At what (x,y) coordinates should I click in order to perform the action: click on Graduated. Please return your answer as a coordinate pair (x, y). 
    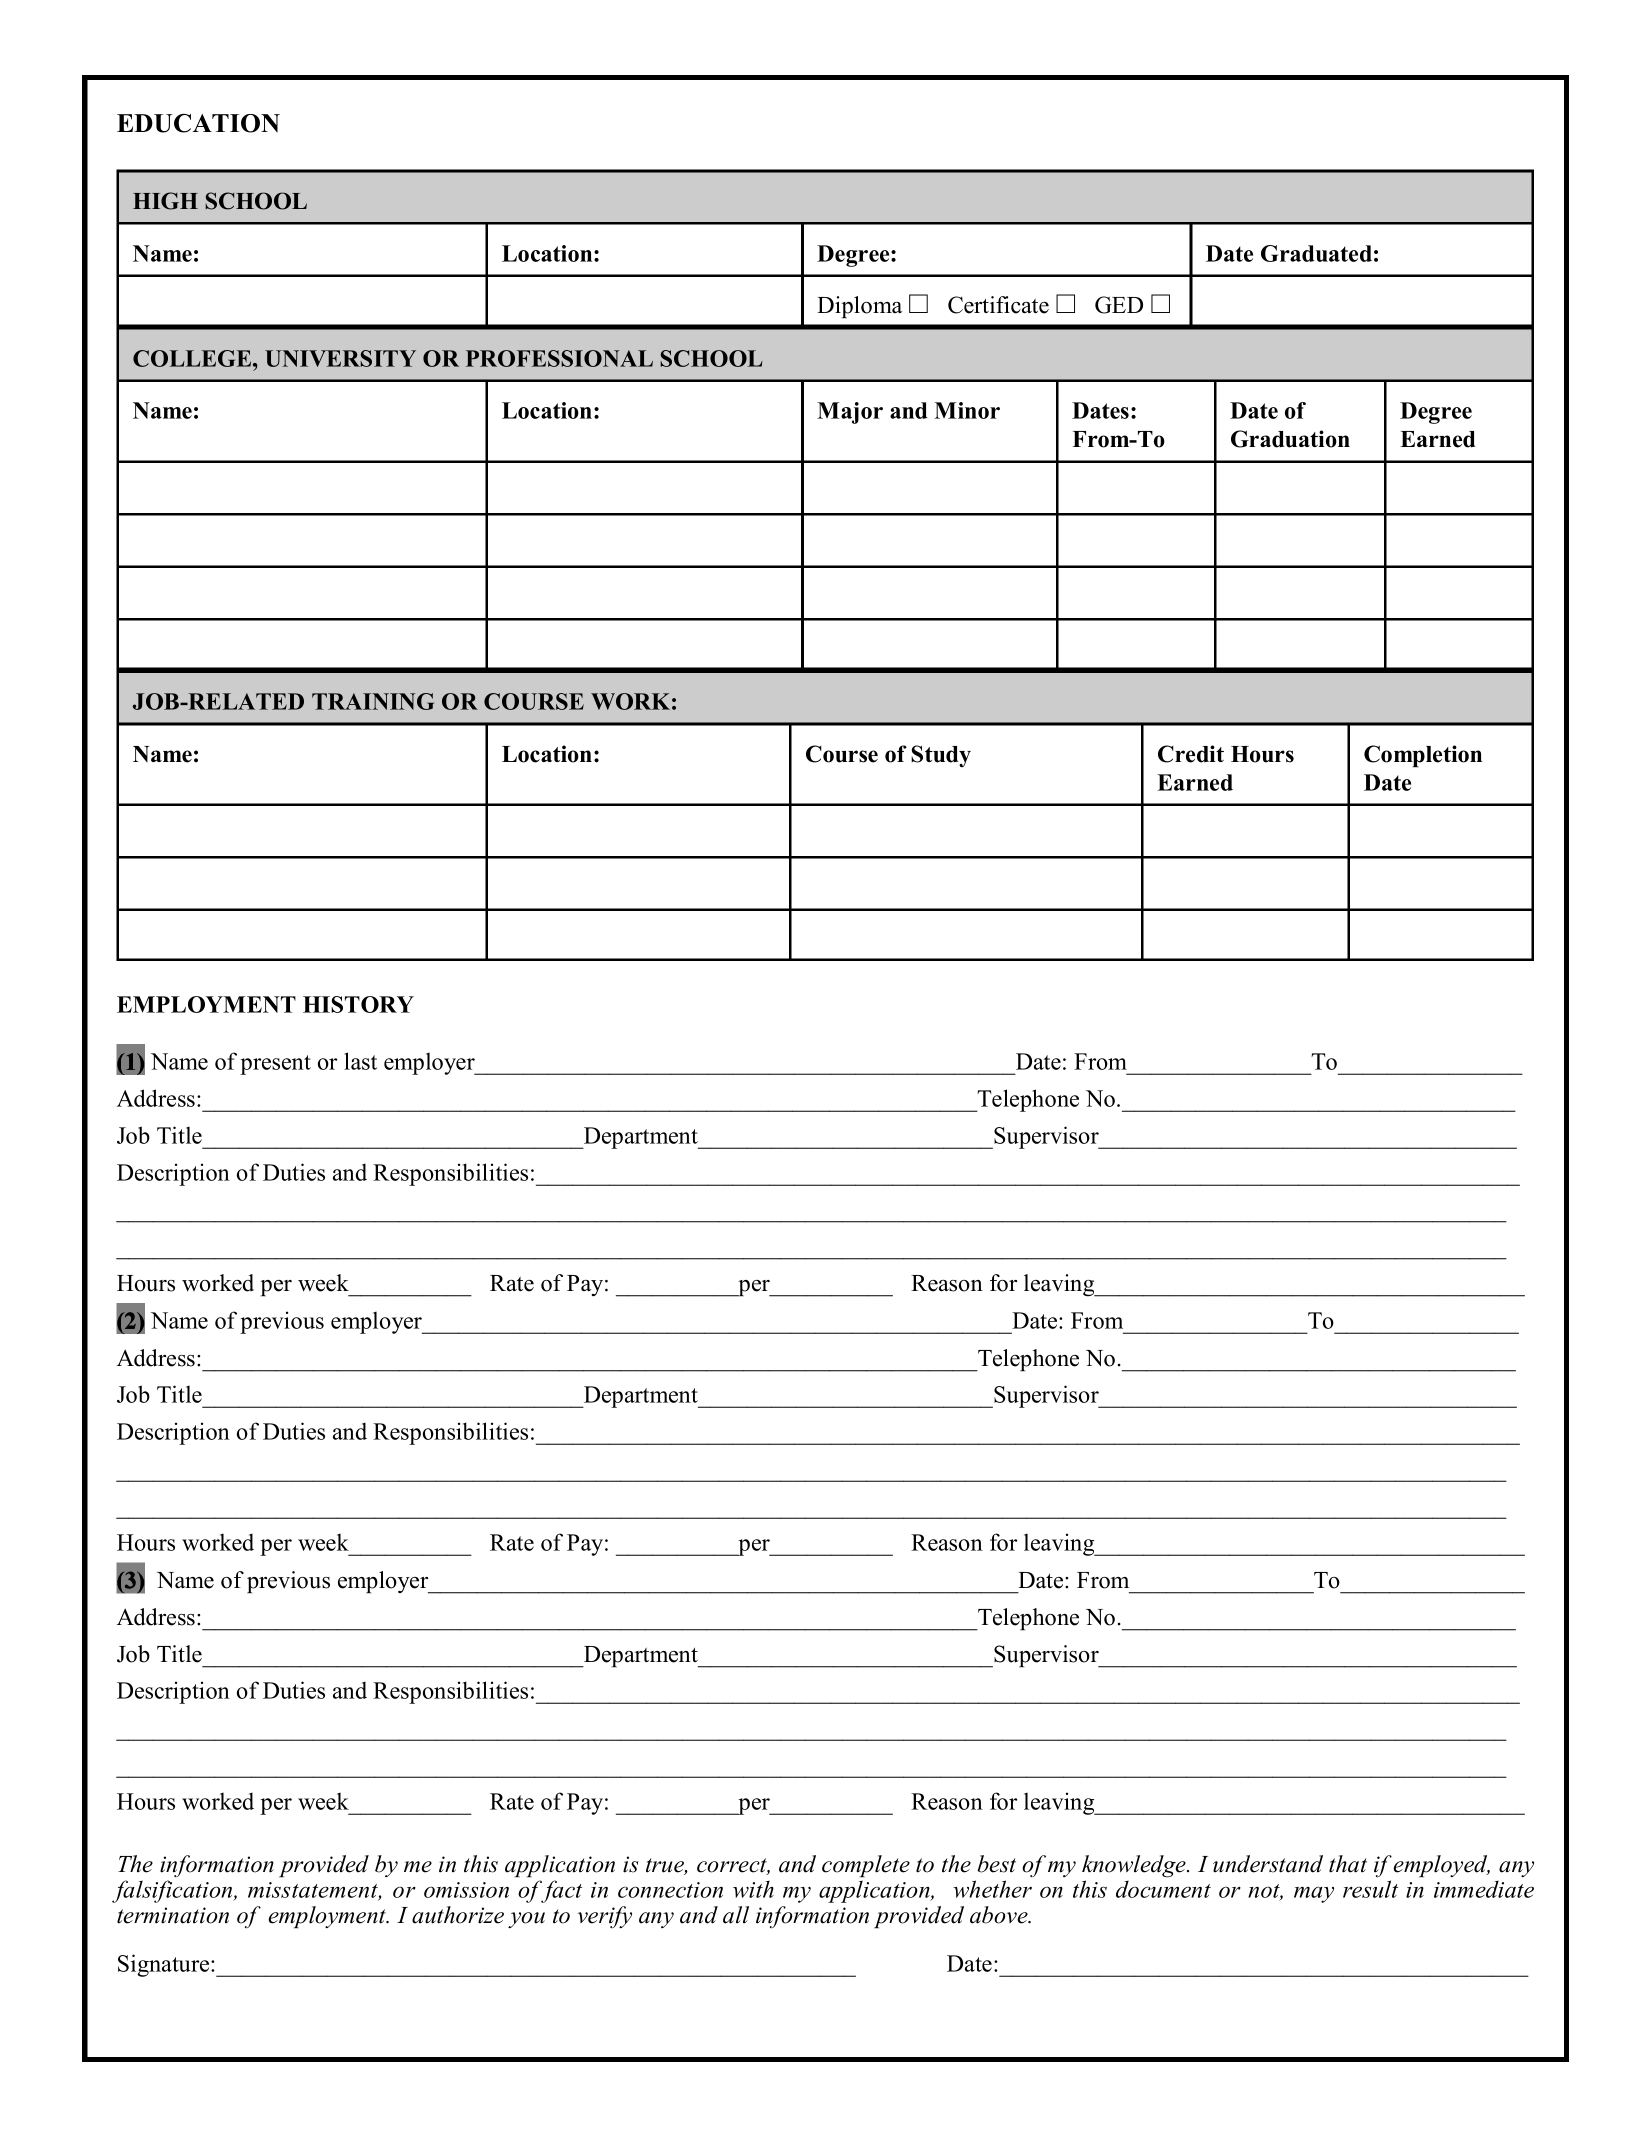
    Looking at the image, I should click on (1316, 253).
